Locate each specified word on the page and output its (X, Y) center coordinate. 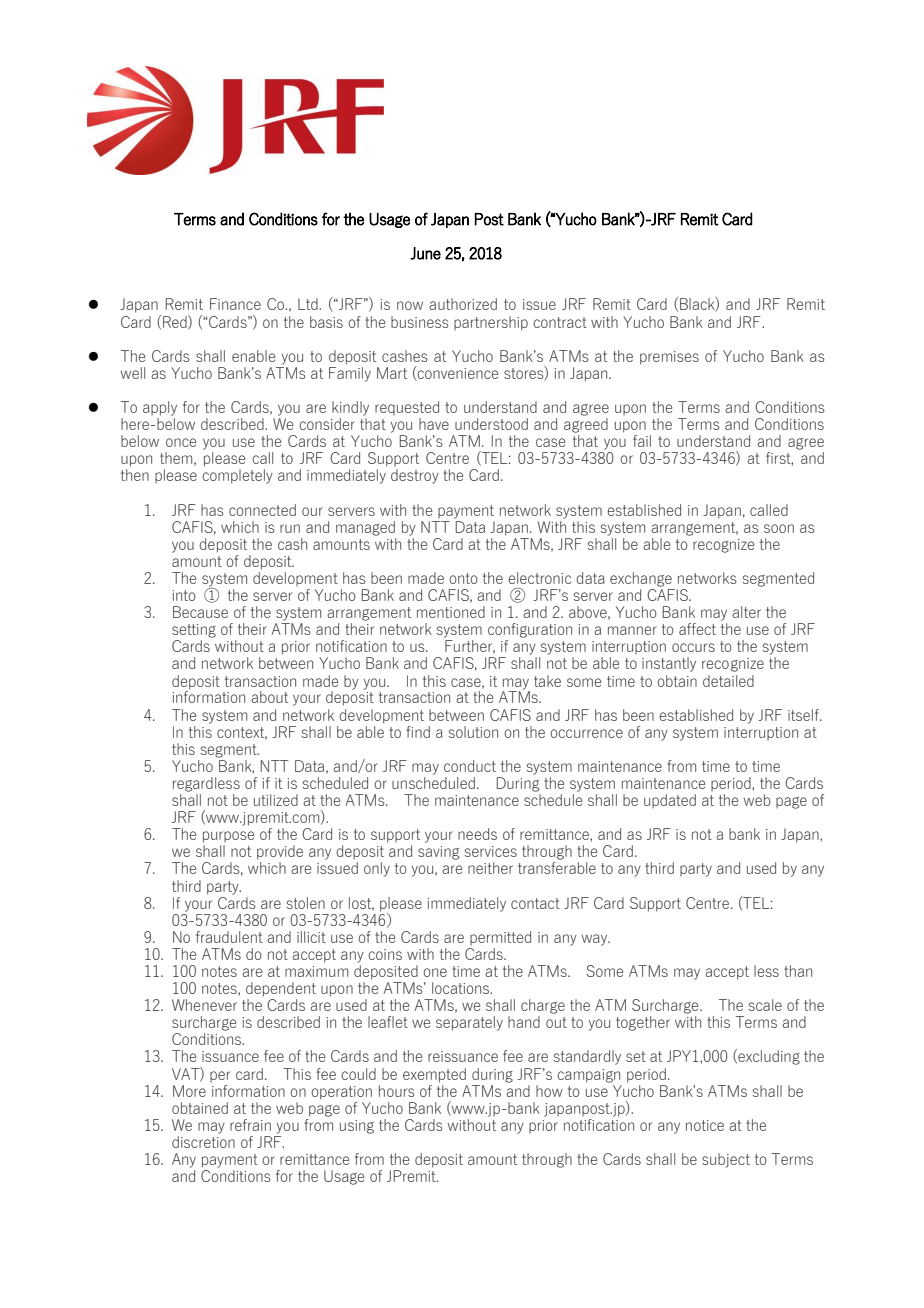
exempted (434, 1075)
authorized (463, 304)
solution (473, 732)
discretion (203, 1142)
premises (669, 358)
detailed (728, 681)
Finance (235, 304)
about (269, 697)
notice (705, 1125)
